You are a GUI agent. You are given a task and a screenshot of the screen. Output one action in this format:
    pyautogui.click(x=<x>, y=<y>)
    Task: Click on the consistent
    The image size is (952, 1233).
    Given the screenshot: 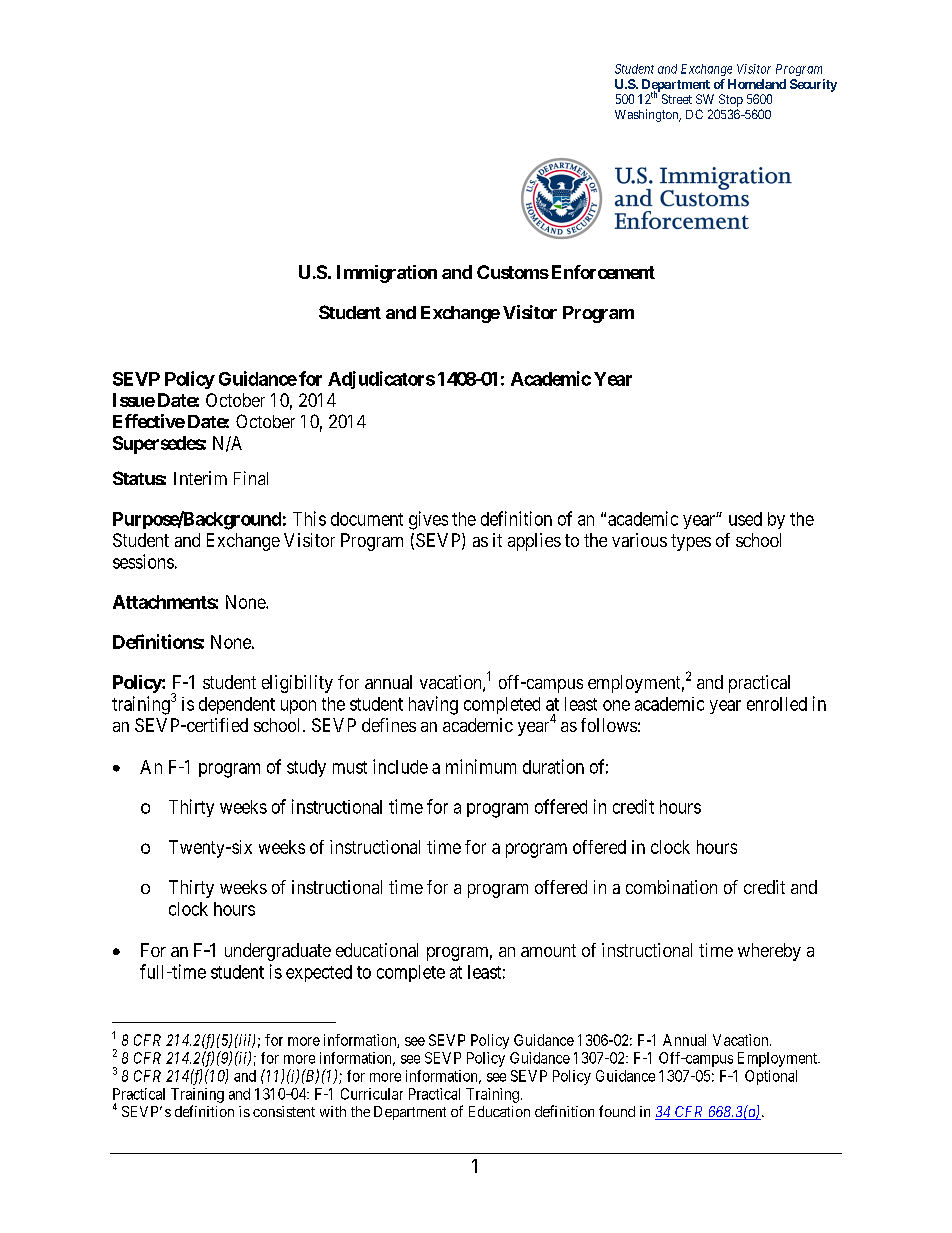 What is the action you would take?
    pyautogui.click(x=284, y=1111)
